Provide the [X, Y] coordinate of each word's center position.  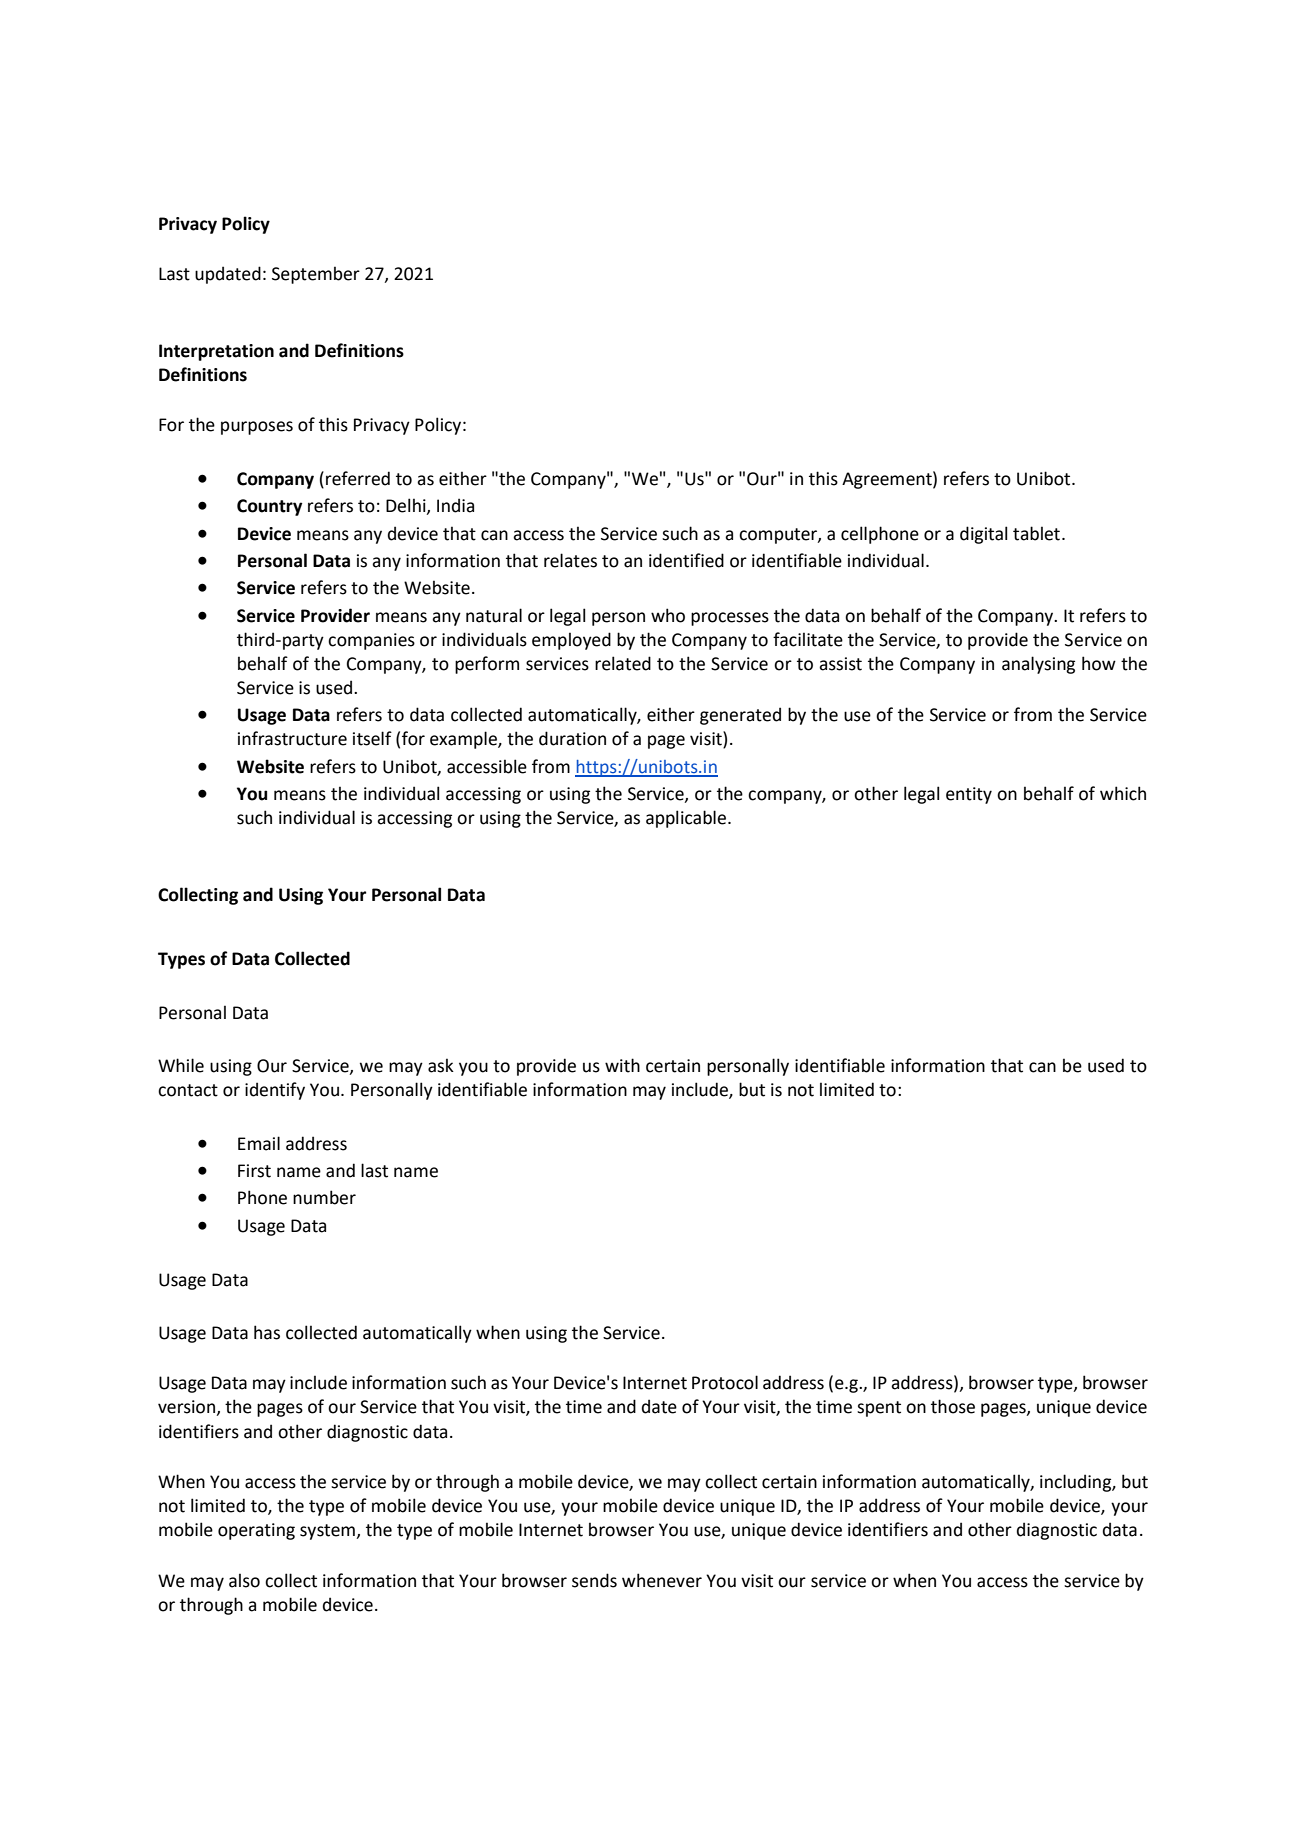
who [668, 615]
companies [371, 641]
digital [983, 535]
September [316, 275]
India [455, 505]
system [328, 1532]
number [324, 1197]
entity [969, 795]
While [181, 1065]
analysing [1038, 665]
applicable [686, 819]
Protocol [725, 1382]
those [953, 1406]
